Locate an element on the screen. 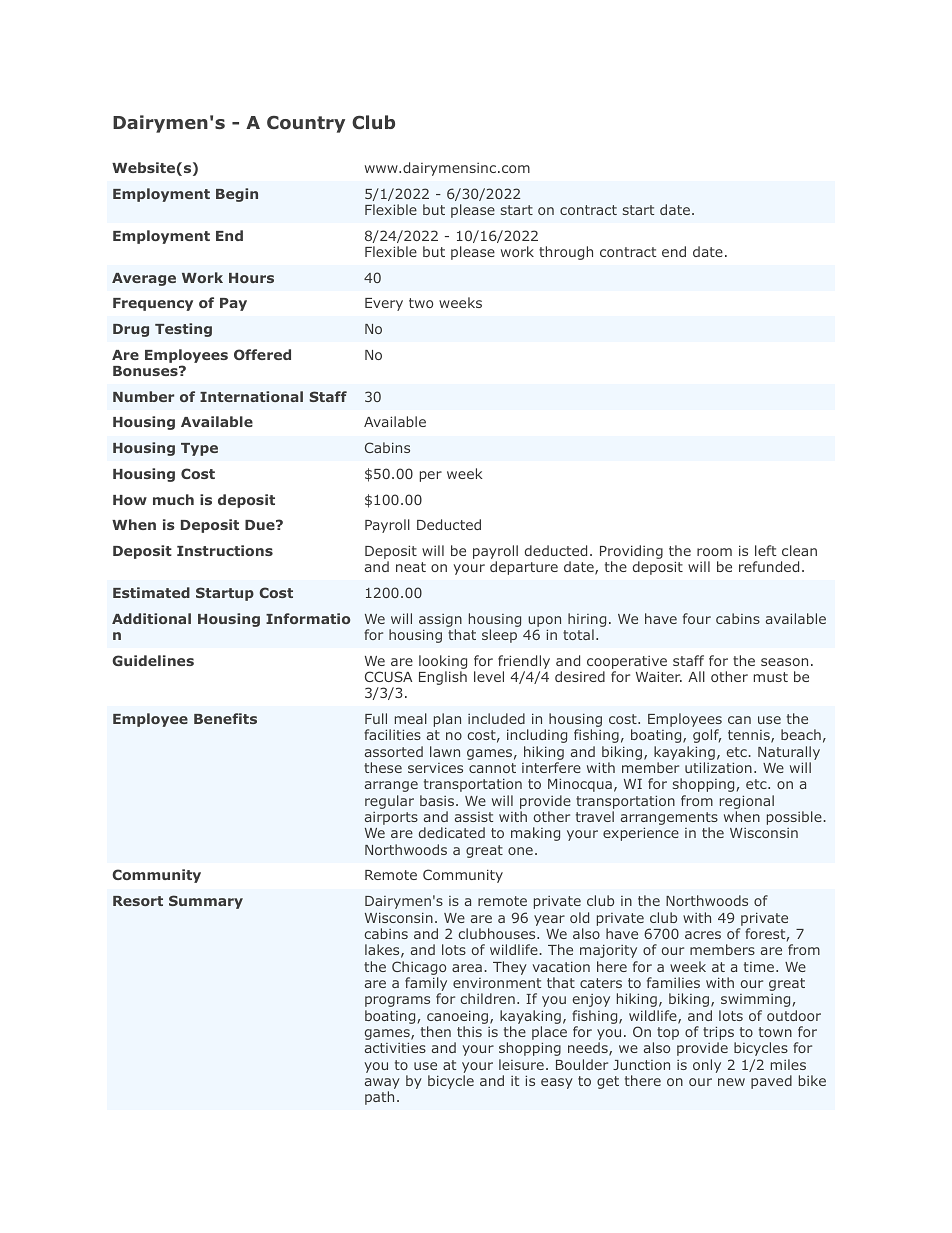 Image resolution: width=952 pixels, height=1233 pixels. Begin is located at coordinates (237, 195).
